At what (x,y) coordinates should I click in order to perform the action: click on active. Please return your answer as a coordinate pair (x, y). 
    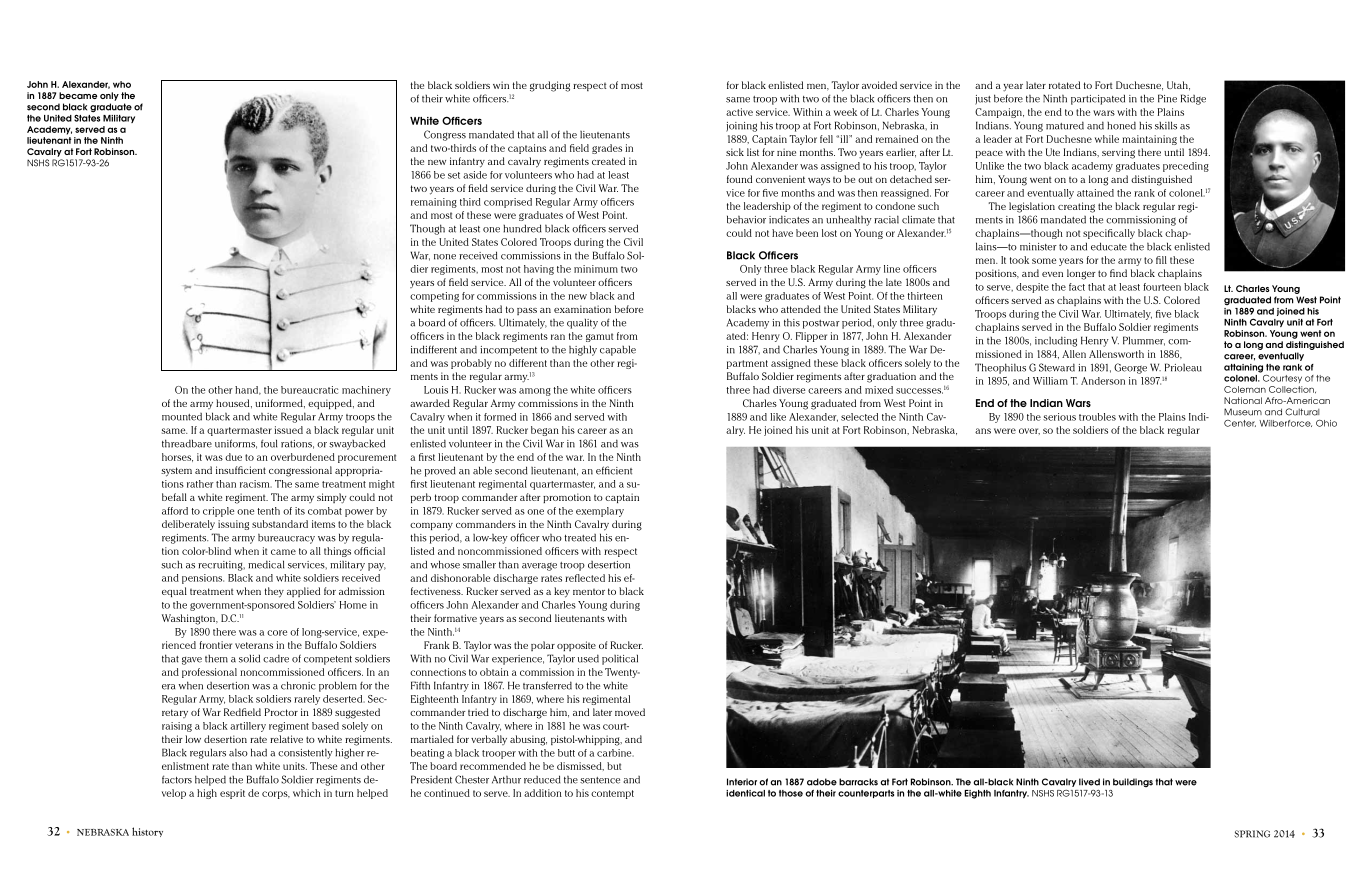
    Looking at the image, I should click on (739, 112).
